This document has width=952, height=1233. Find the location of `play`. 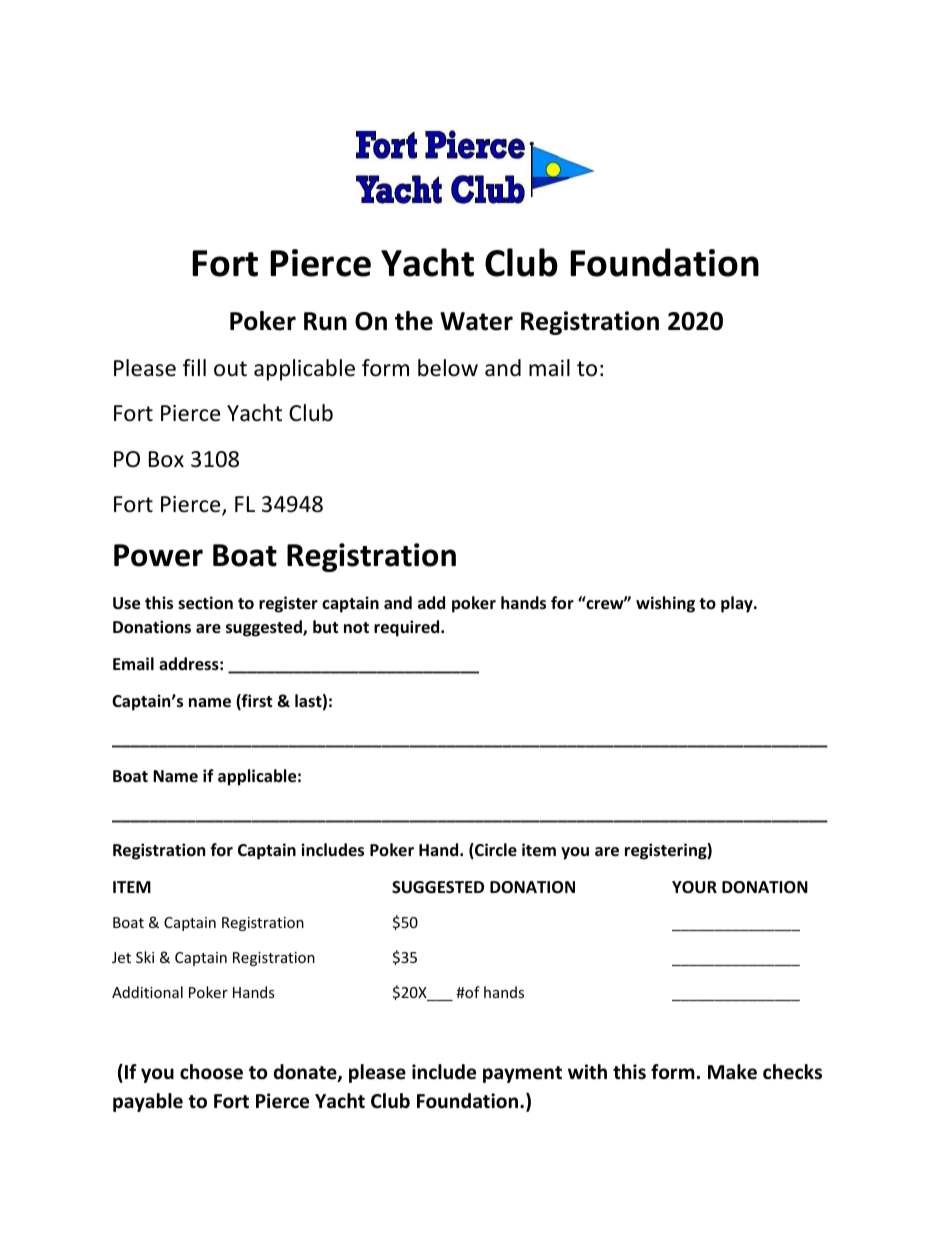

play is located at coordinates (738, 604).
